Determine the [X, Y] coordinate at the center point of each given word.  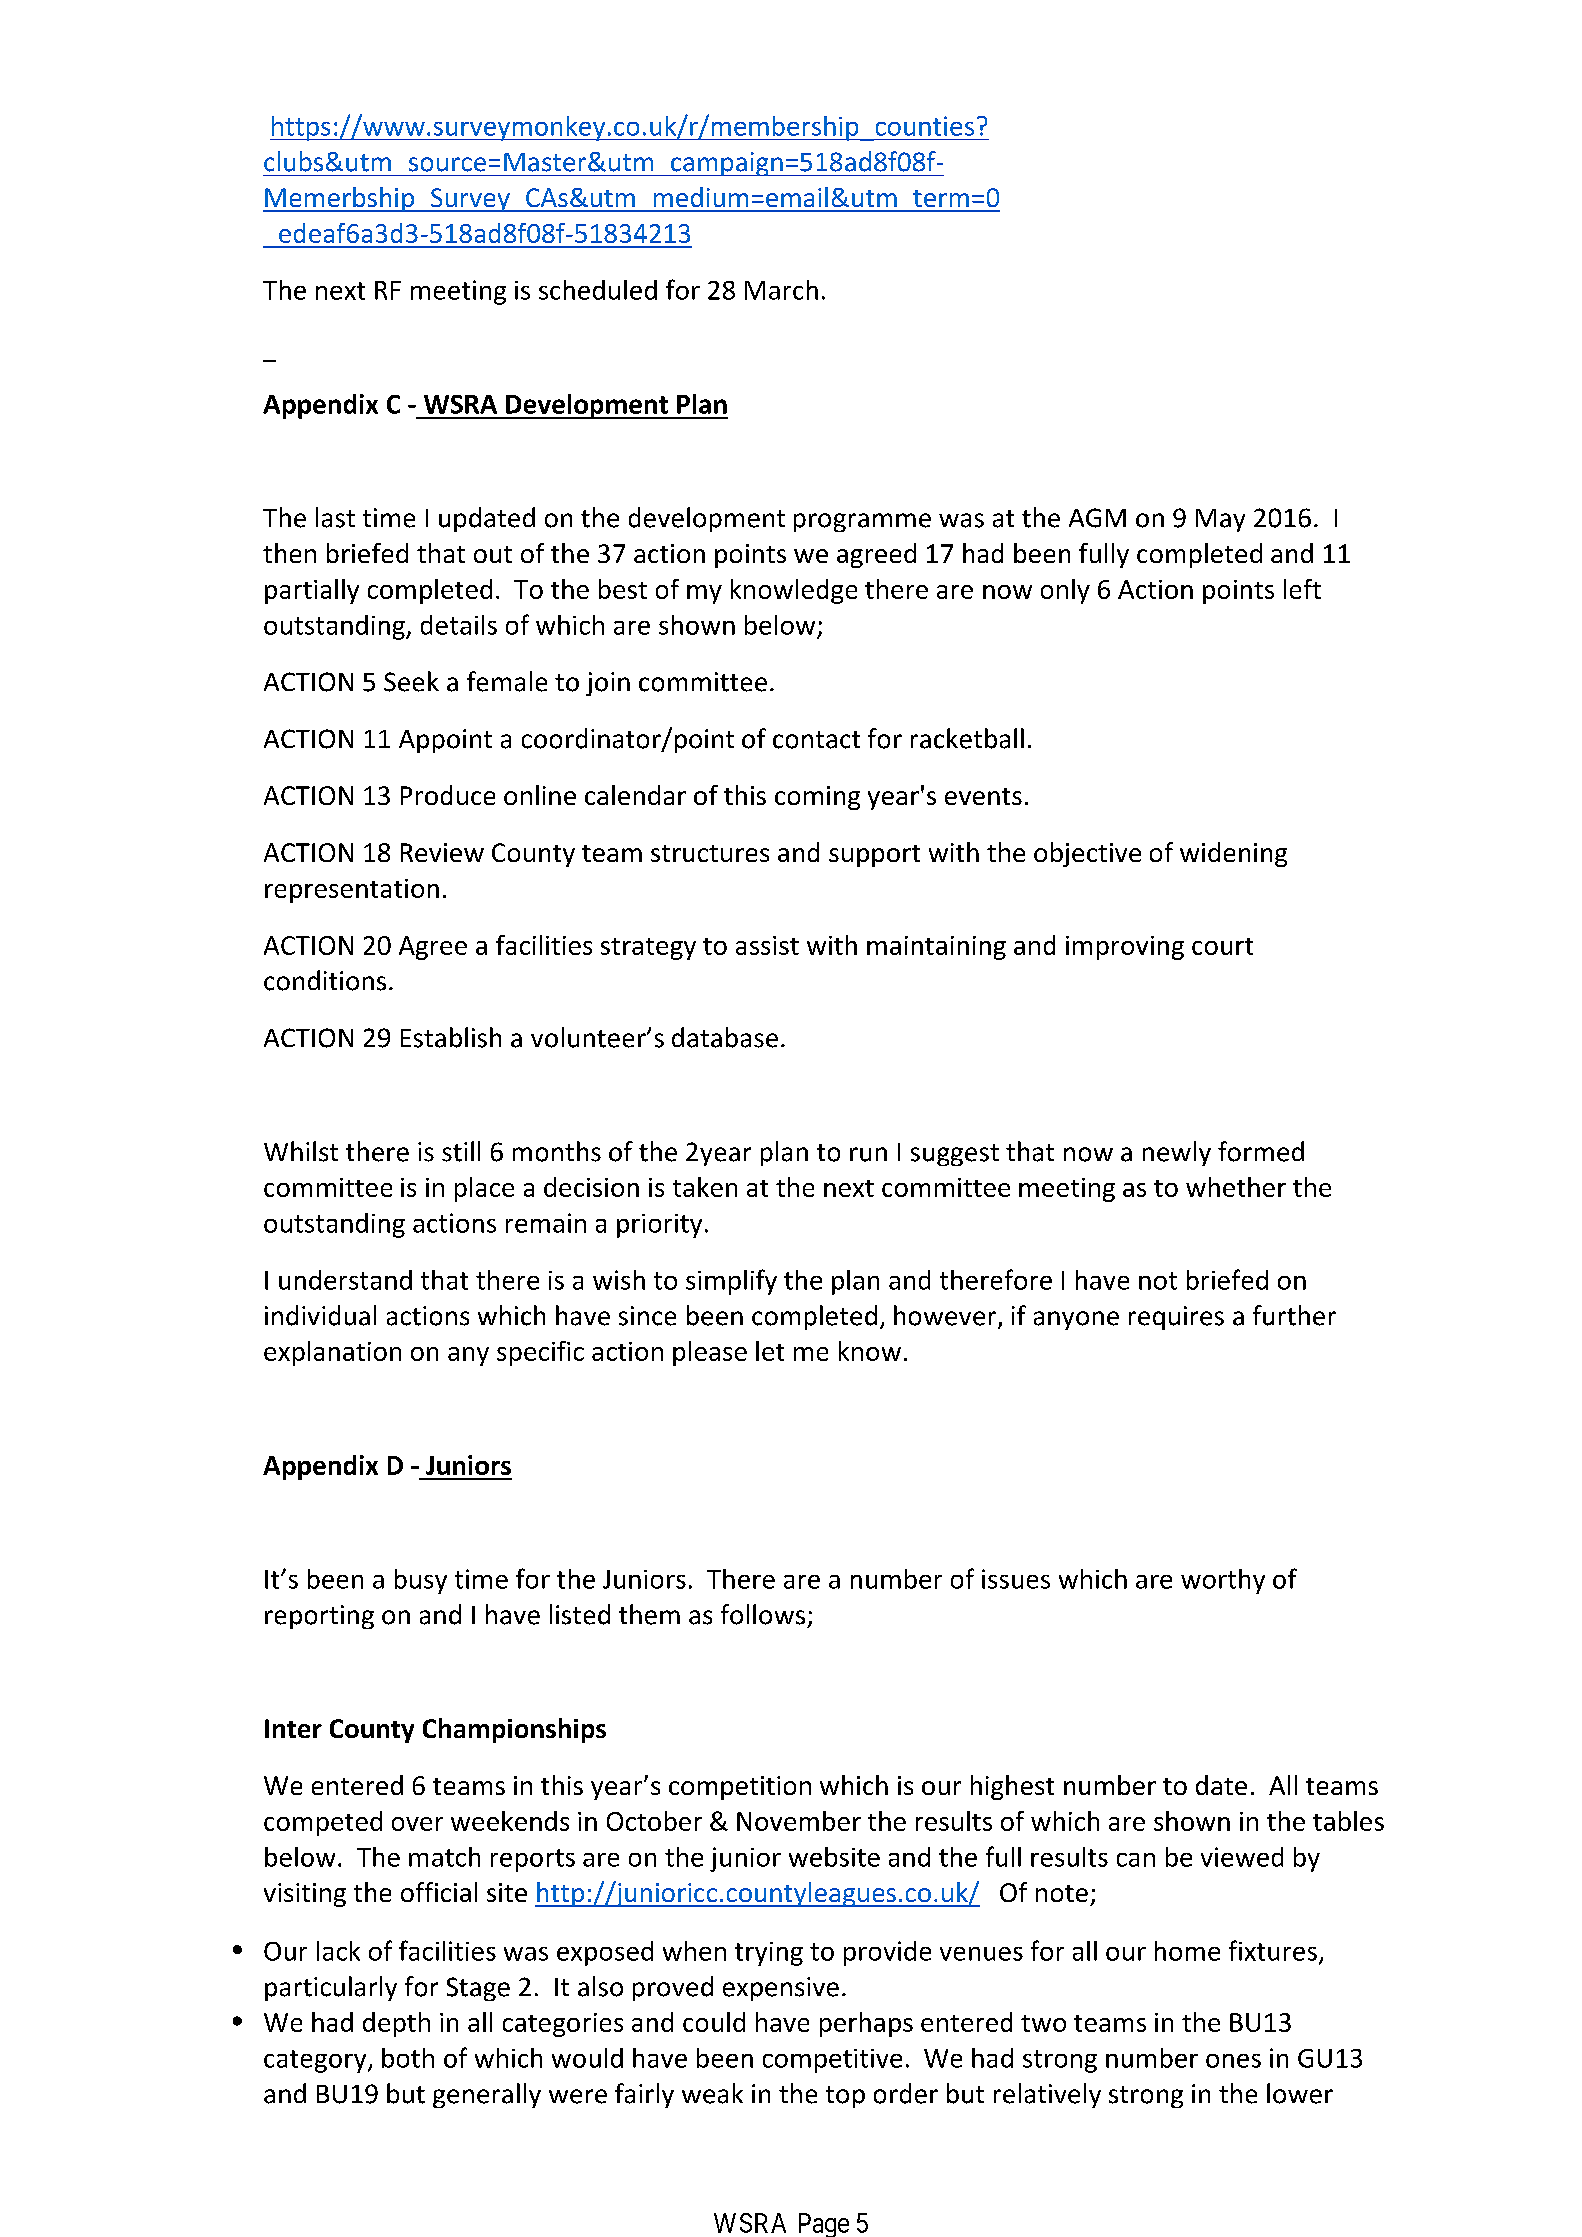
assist [767, 945]
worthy [1223, 1581]
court [1222, 946]
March [781, 290]
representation [352, 891]
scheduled [598, 290]
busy [421, 1581]
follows [763, 1614]
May [1220, 520]
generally [487, 2095]
